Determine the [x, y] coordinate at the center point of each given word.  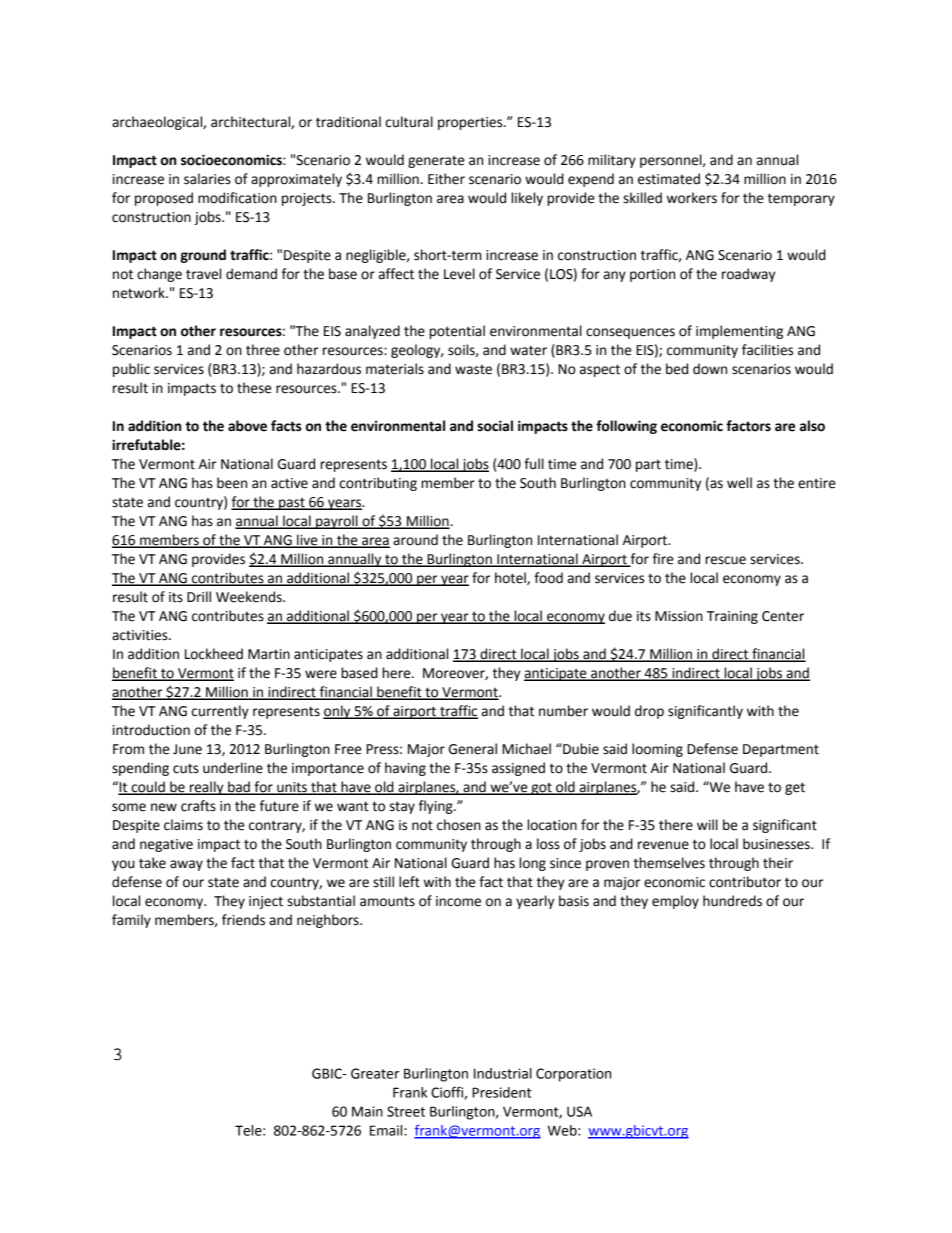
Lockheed [214, 654]
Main [367, 1111]
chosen [459, 825]
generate [436, 162]
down [710, 369]
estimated [669, 179]
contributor [745, 882]
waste [473, 370]
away [186, 865]
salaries [207, 179]
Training [732, 617]
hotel [511, 578]
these [254, 388]
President [501, 1092]
